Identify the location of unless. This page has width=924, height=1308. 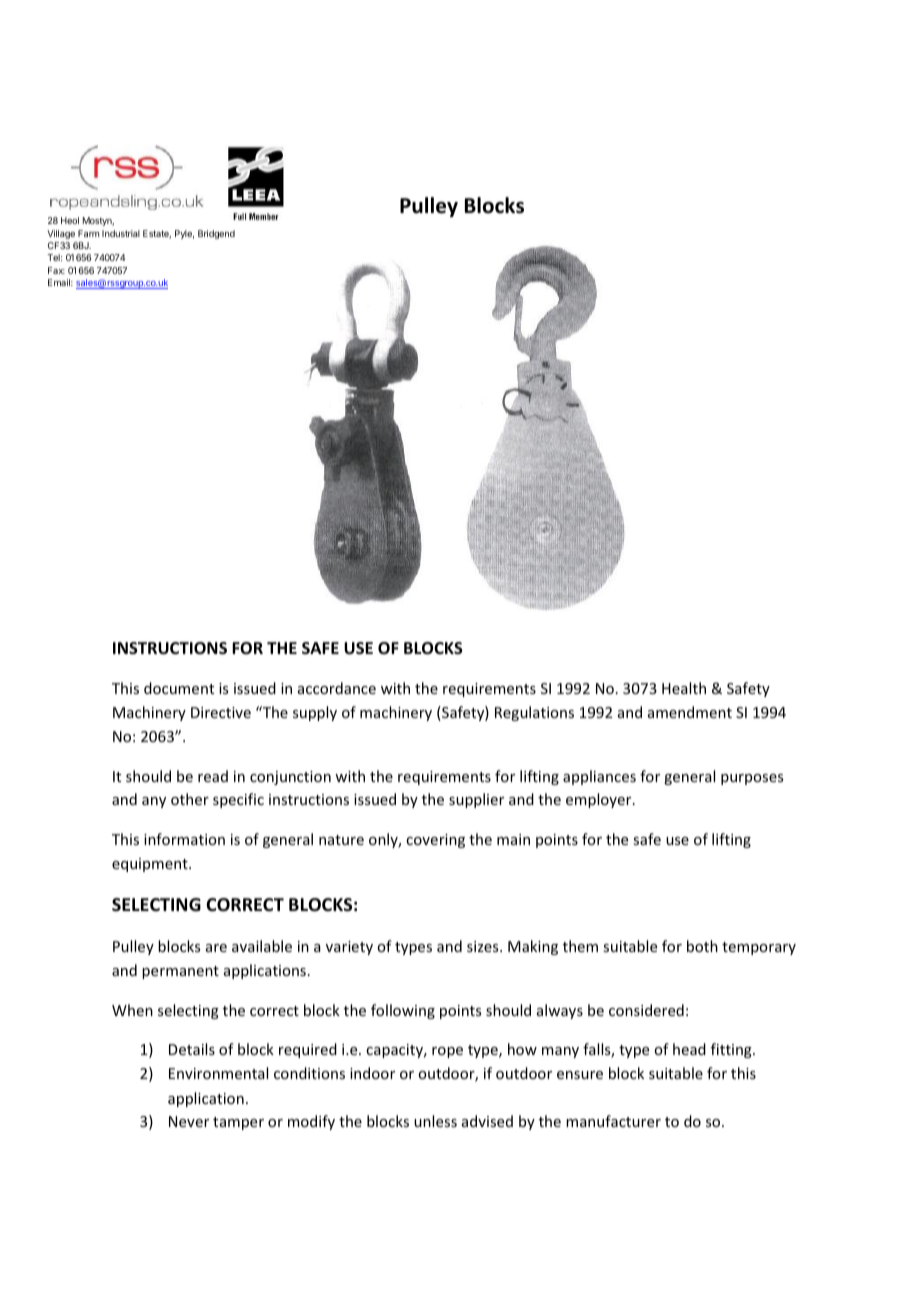
(435, 1121).
